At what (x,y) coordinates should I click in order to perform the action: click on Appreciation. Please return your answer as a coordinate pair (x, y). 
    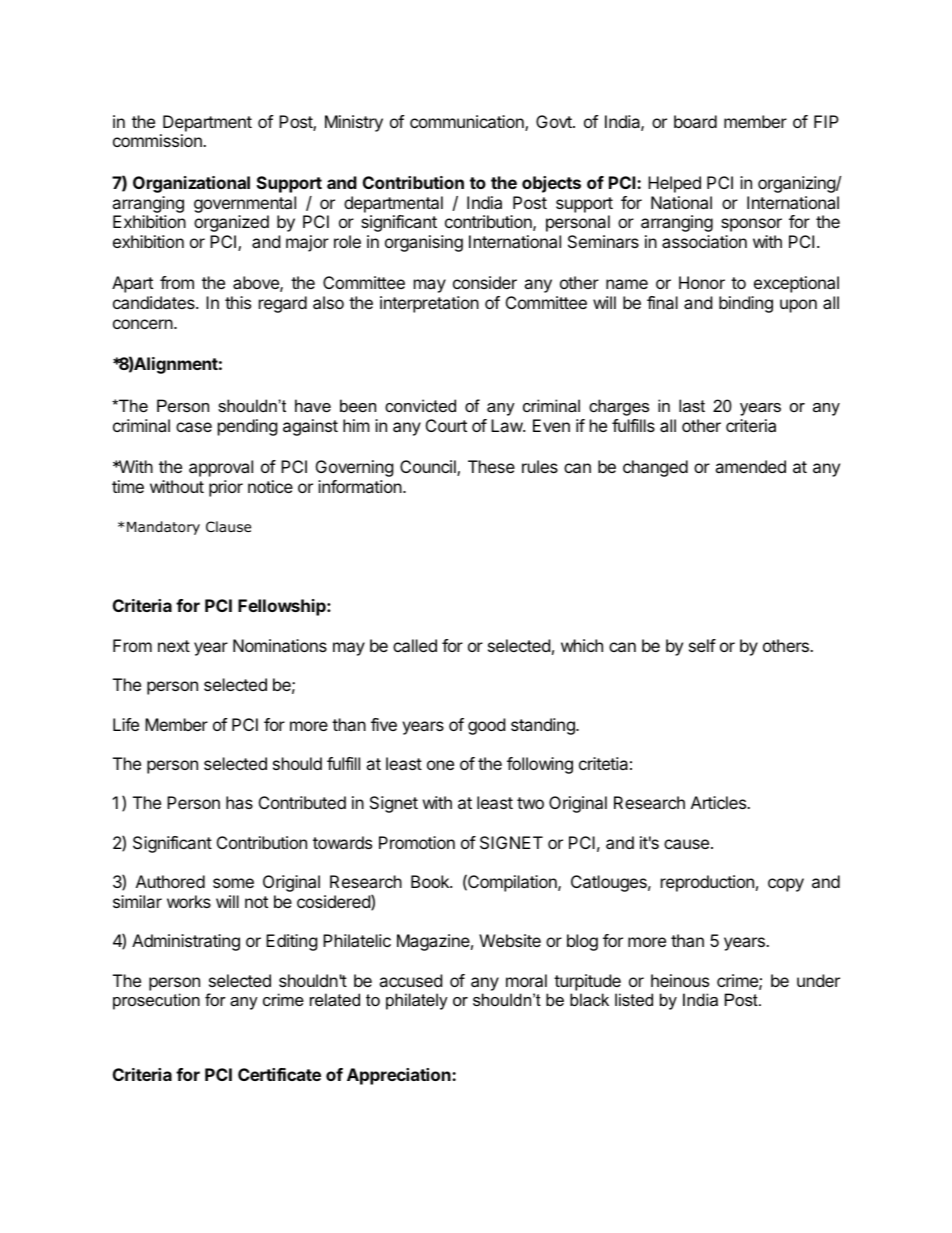
    Looking at the image, I should click on (400, 1076).
